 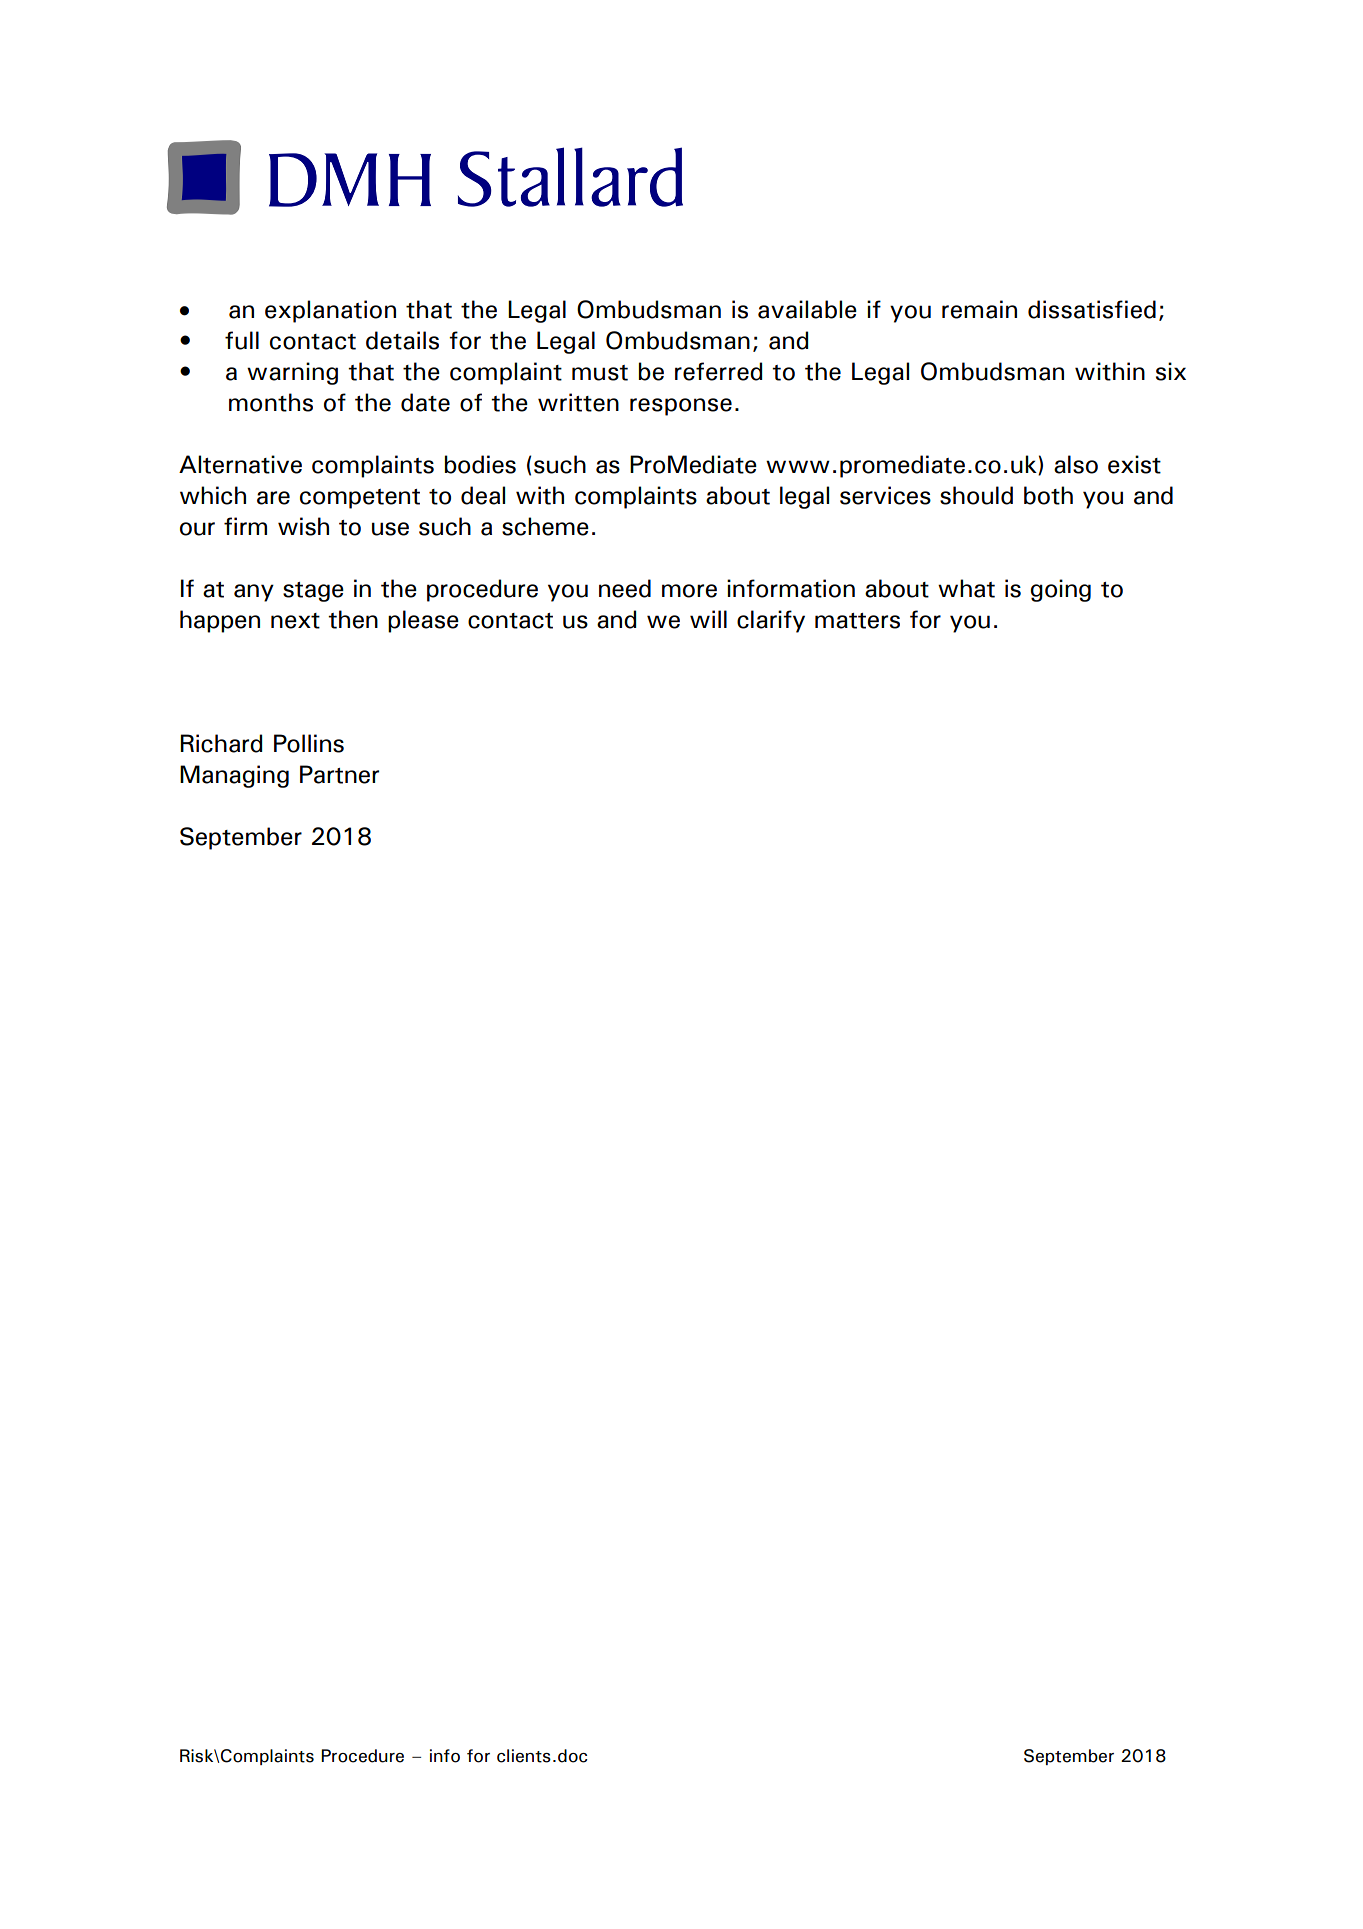 I want to click on dissatisfied, so click(x=1092, y=309).
